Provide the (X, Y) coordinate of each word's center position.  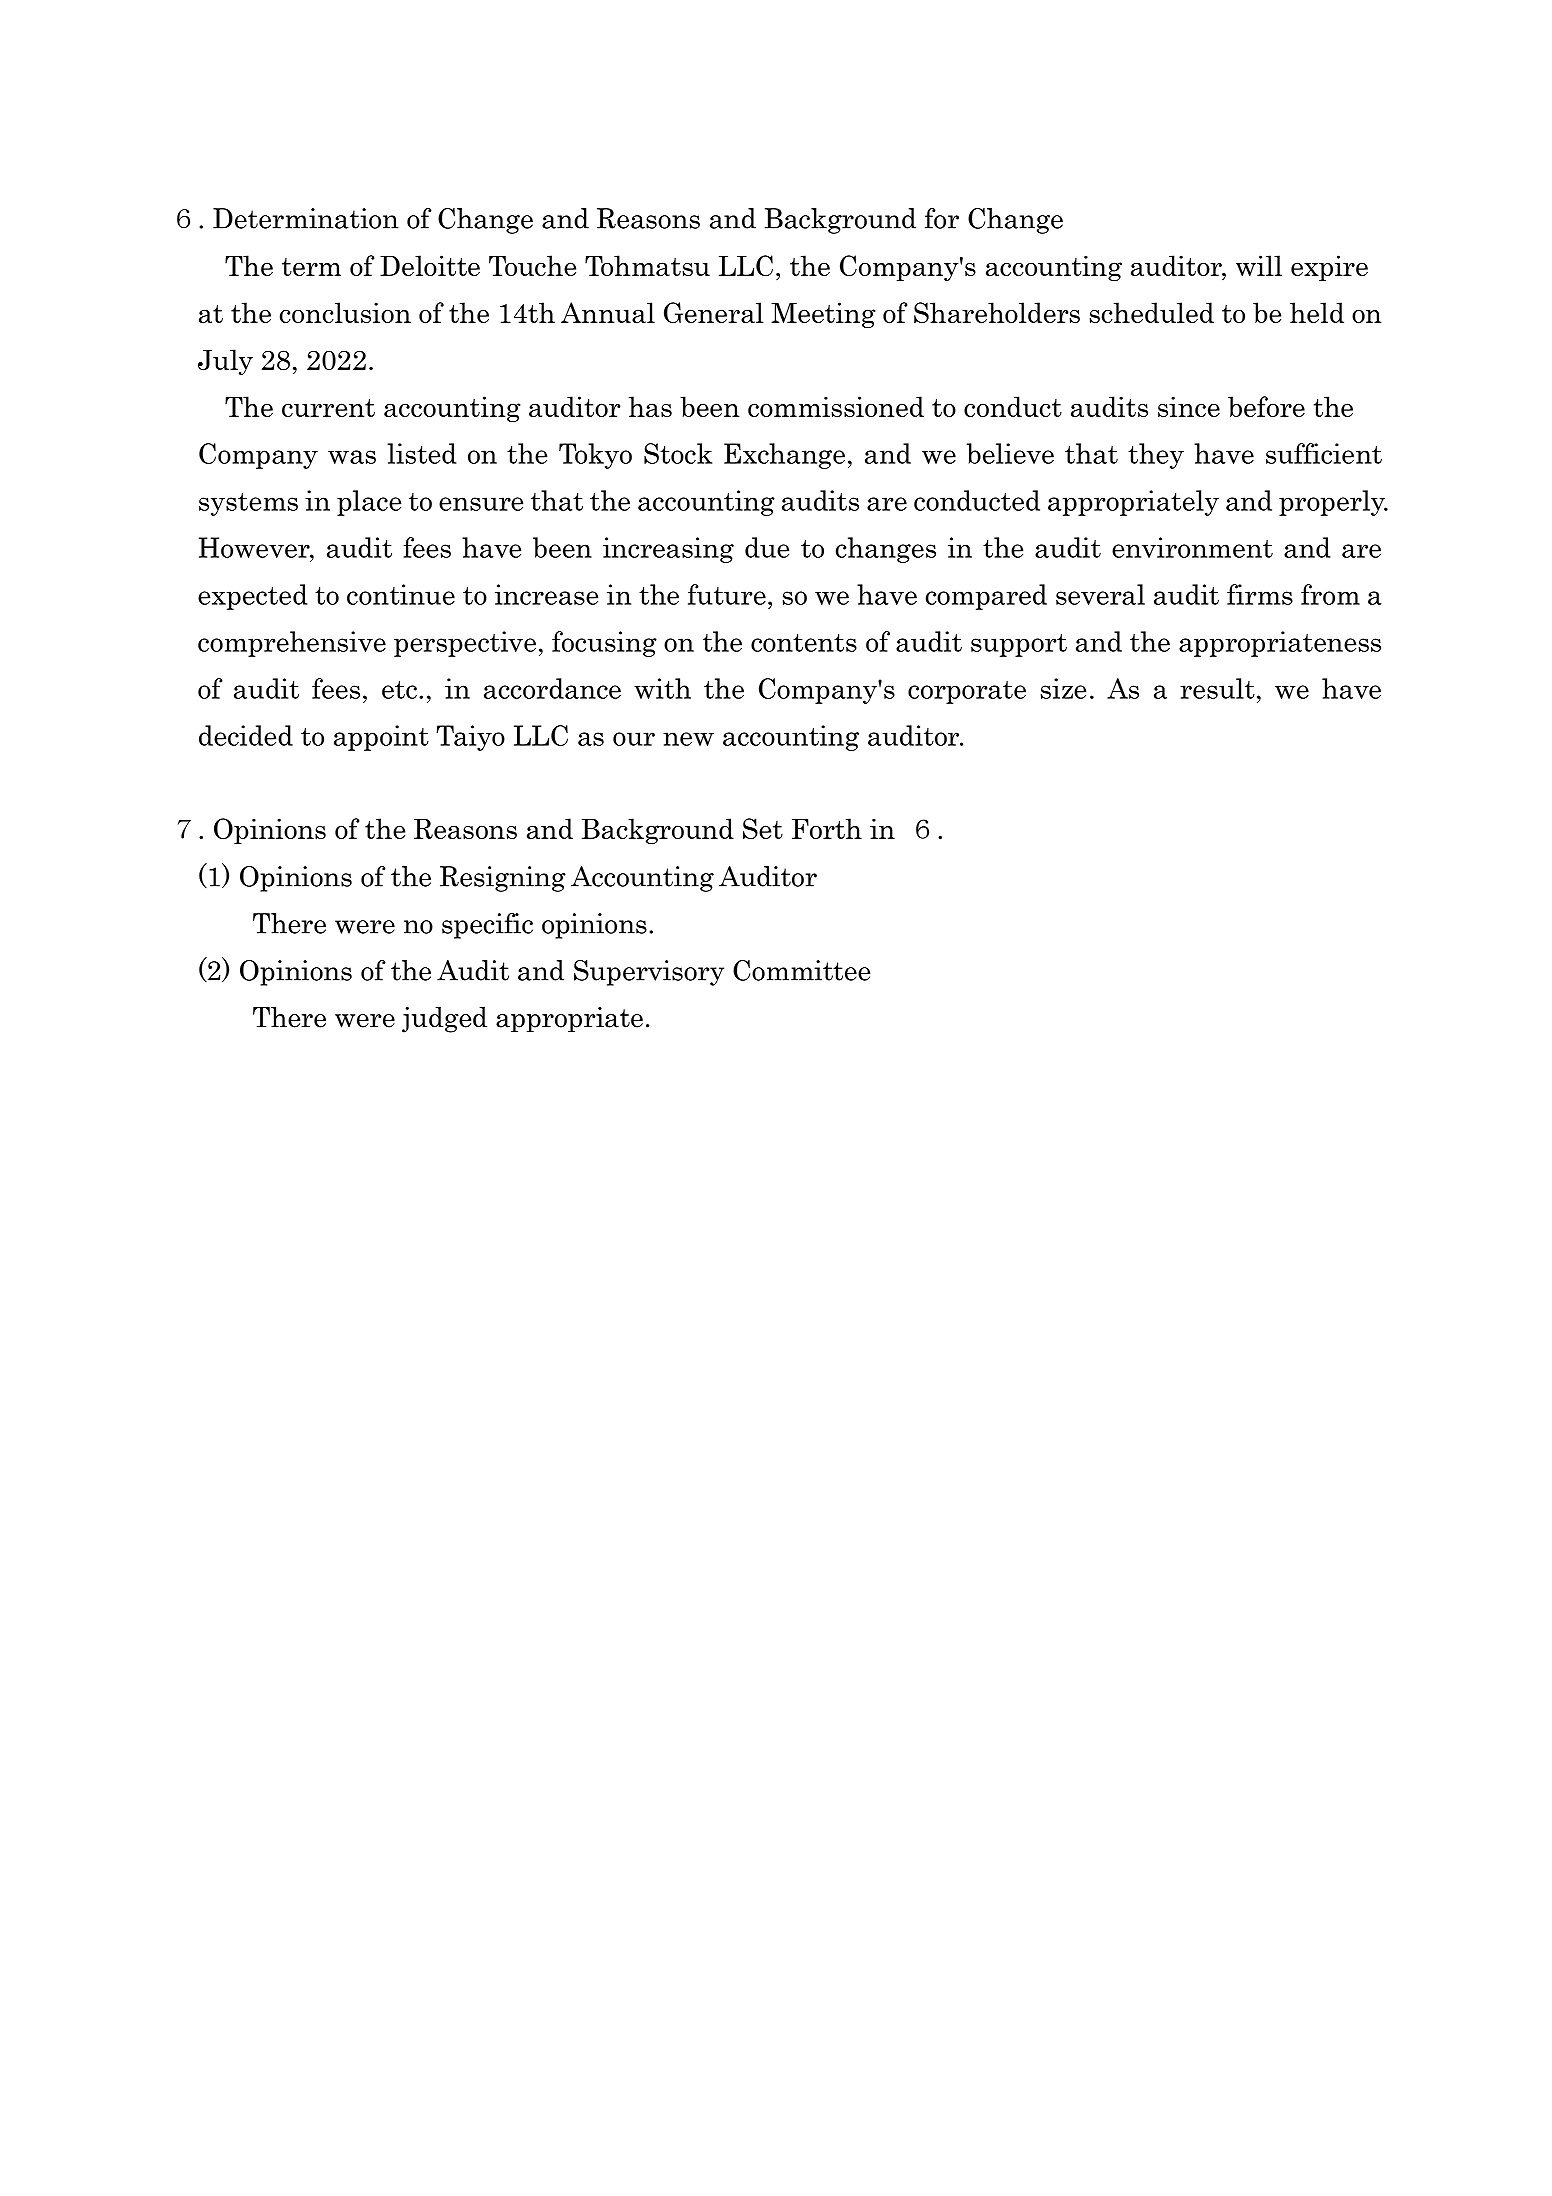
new (688, 739)
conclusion (345, 312)
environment (1192, 547)
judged (444, 1020)
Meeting (823, 315)
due (767, 547)
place (369, 503)
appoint (381, 738)
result (1217, 688)
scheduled (1151, 312)
